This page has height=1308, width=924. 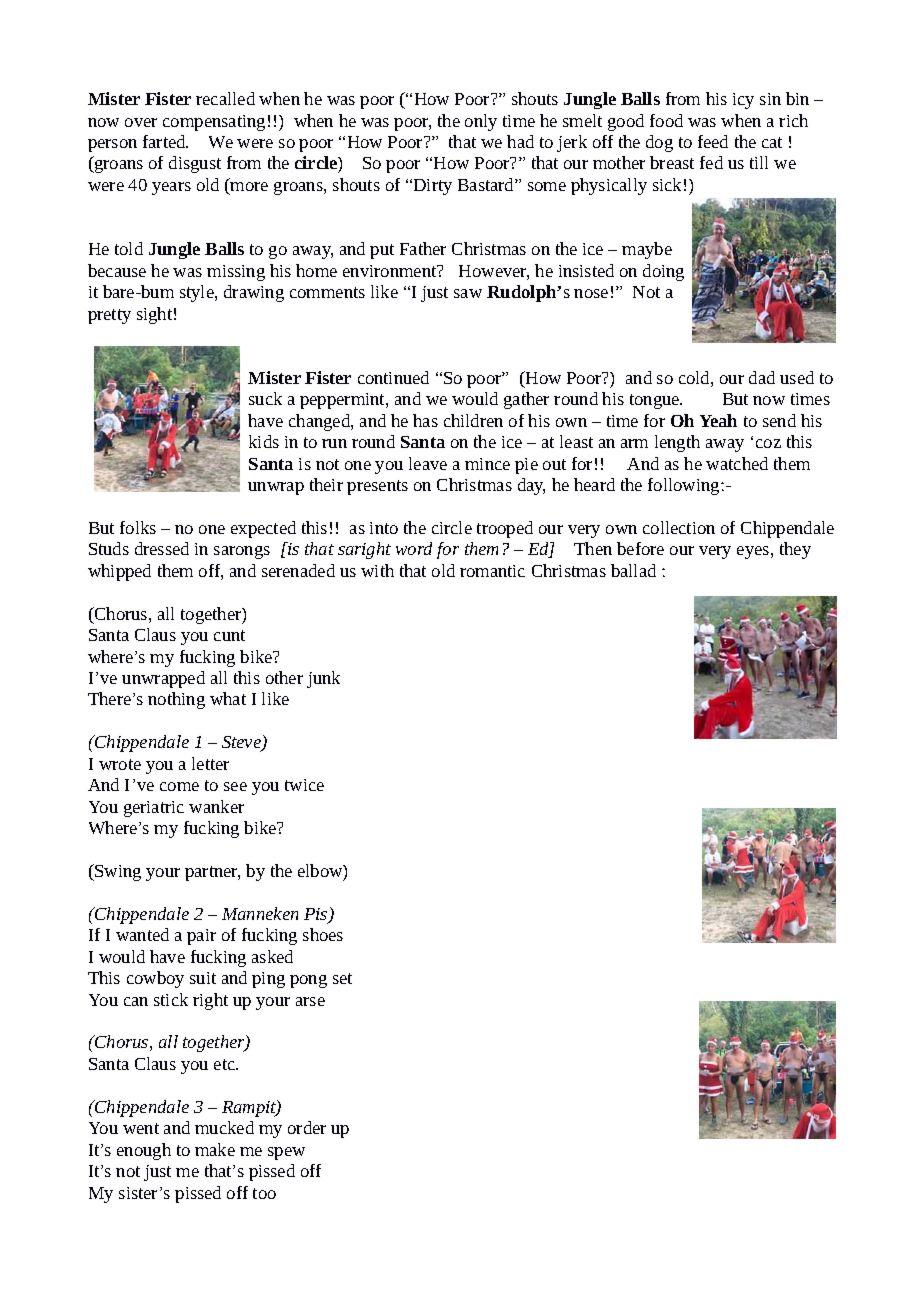 What do you see at coordinates (215, 1149) in the page?
I see `make` at bounding box center [215, 1149].
